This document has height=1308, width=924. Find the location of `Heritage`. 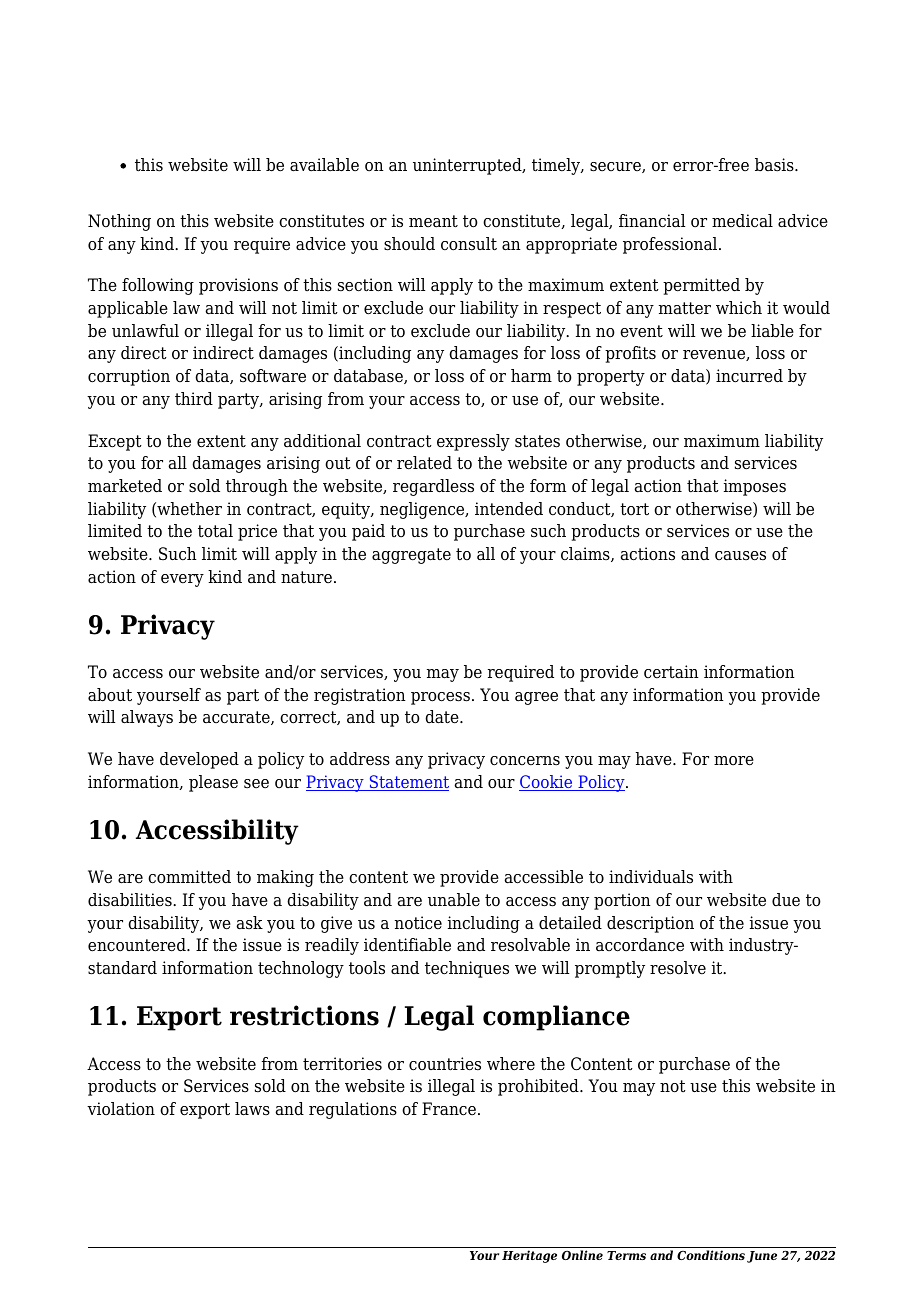

Heritage is located at coordinates (529, 1256).
